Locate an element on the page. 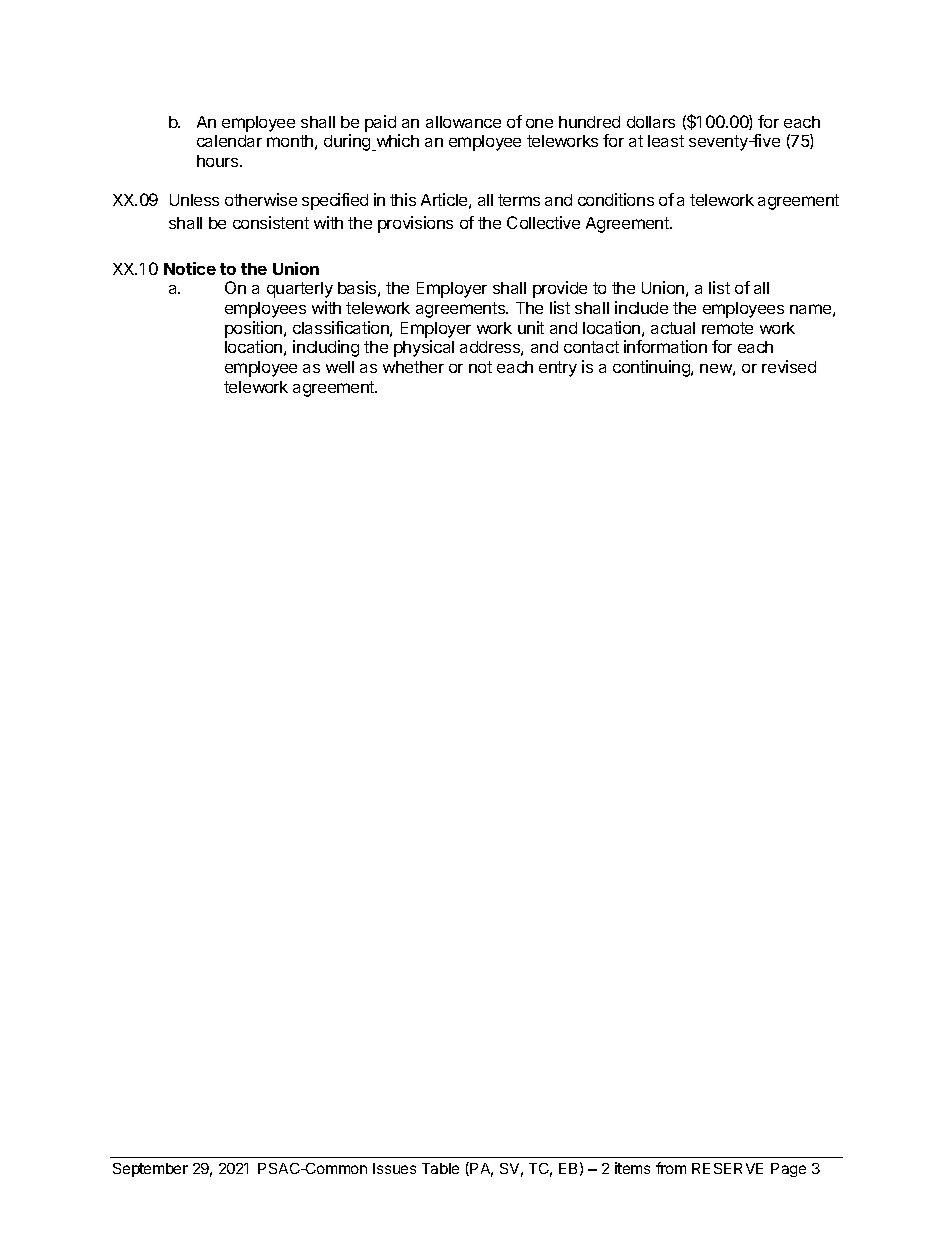 This document has height=1233, width=952. hours is located at coordinates (219, 161).
